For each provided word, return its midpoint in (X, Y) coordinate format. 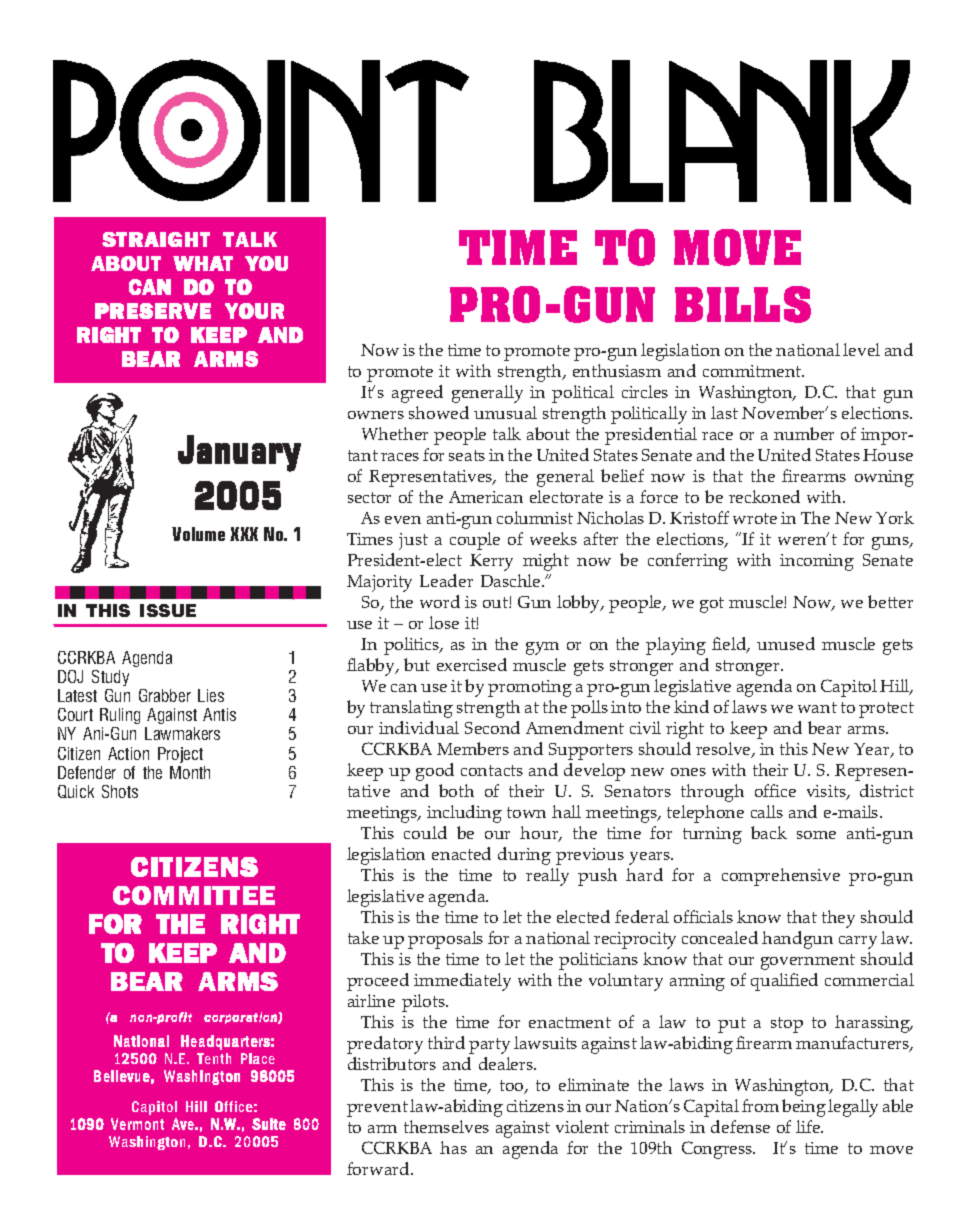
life (809, 1126)
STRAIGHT (156, 239)
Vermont (137, 1124)
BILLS (743, 304)
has (453, 1147)
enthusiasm (617, 370)
